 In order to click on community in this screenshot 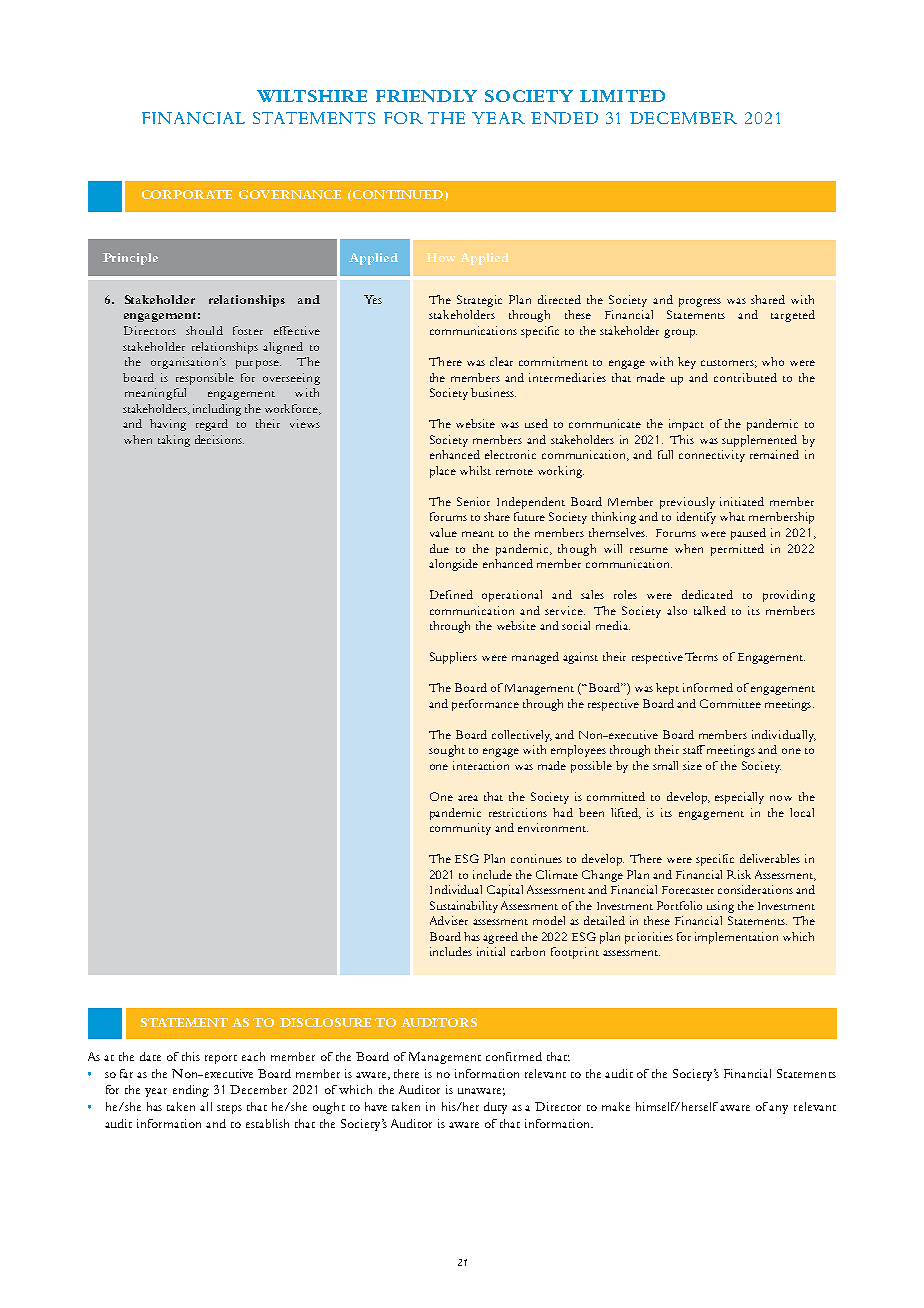, I will do `click(460, 829)`.
